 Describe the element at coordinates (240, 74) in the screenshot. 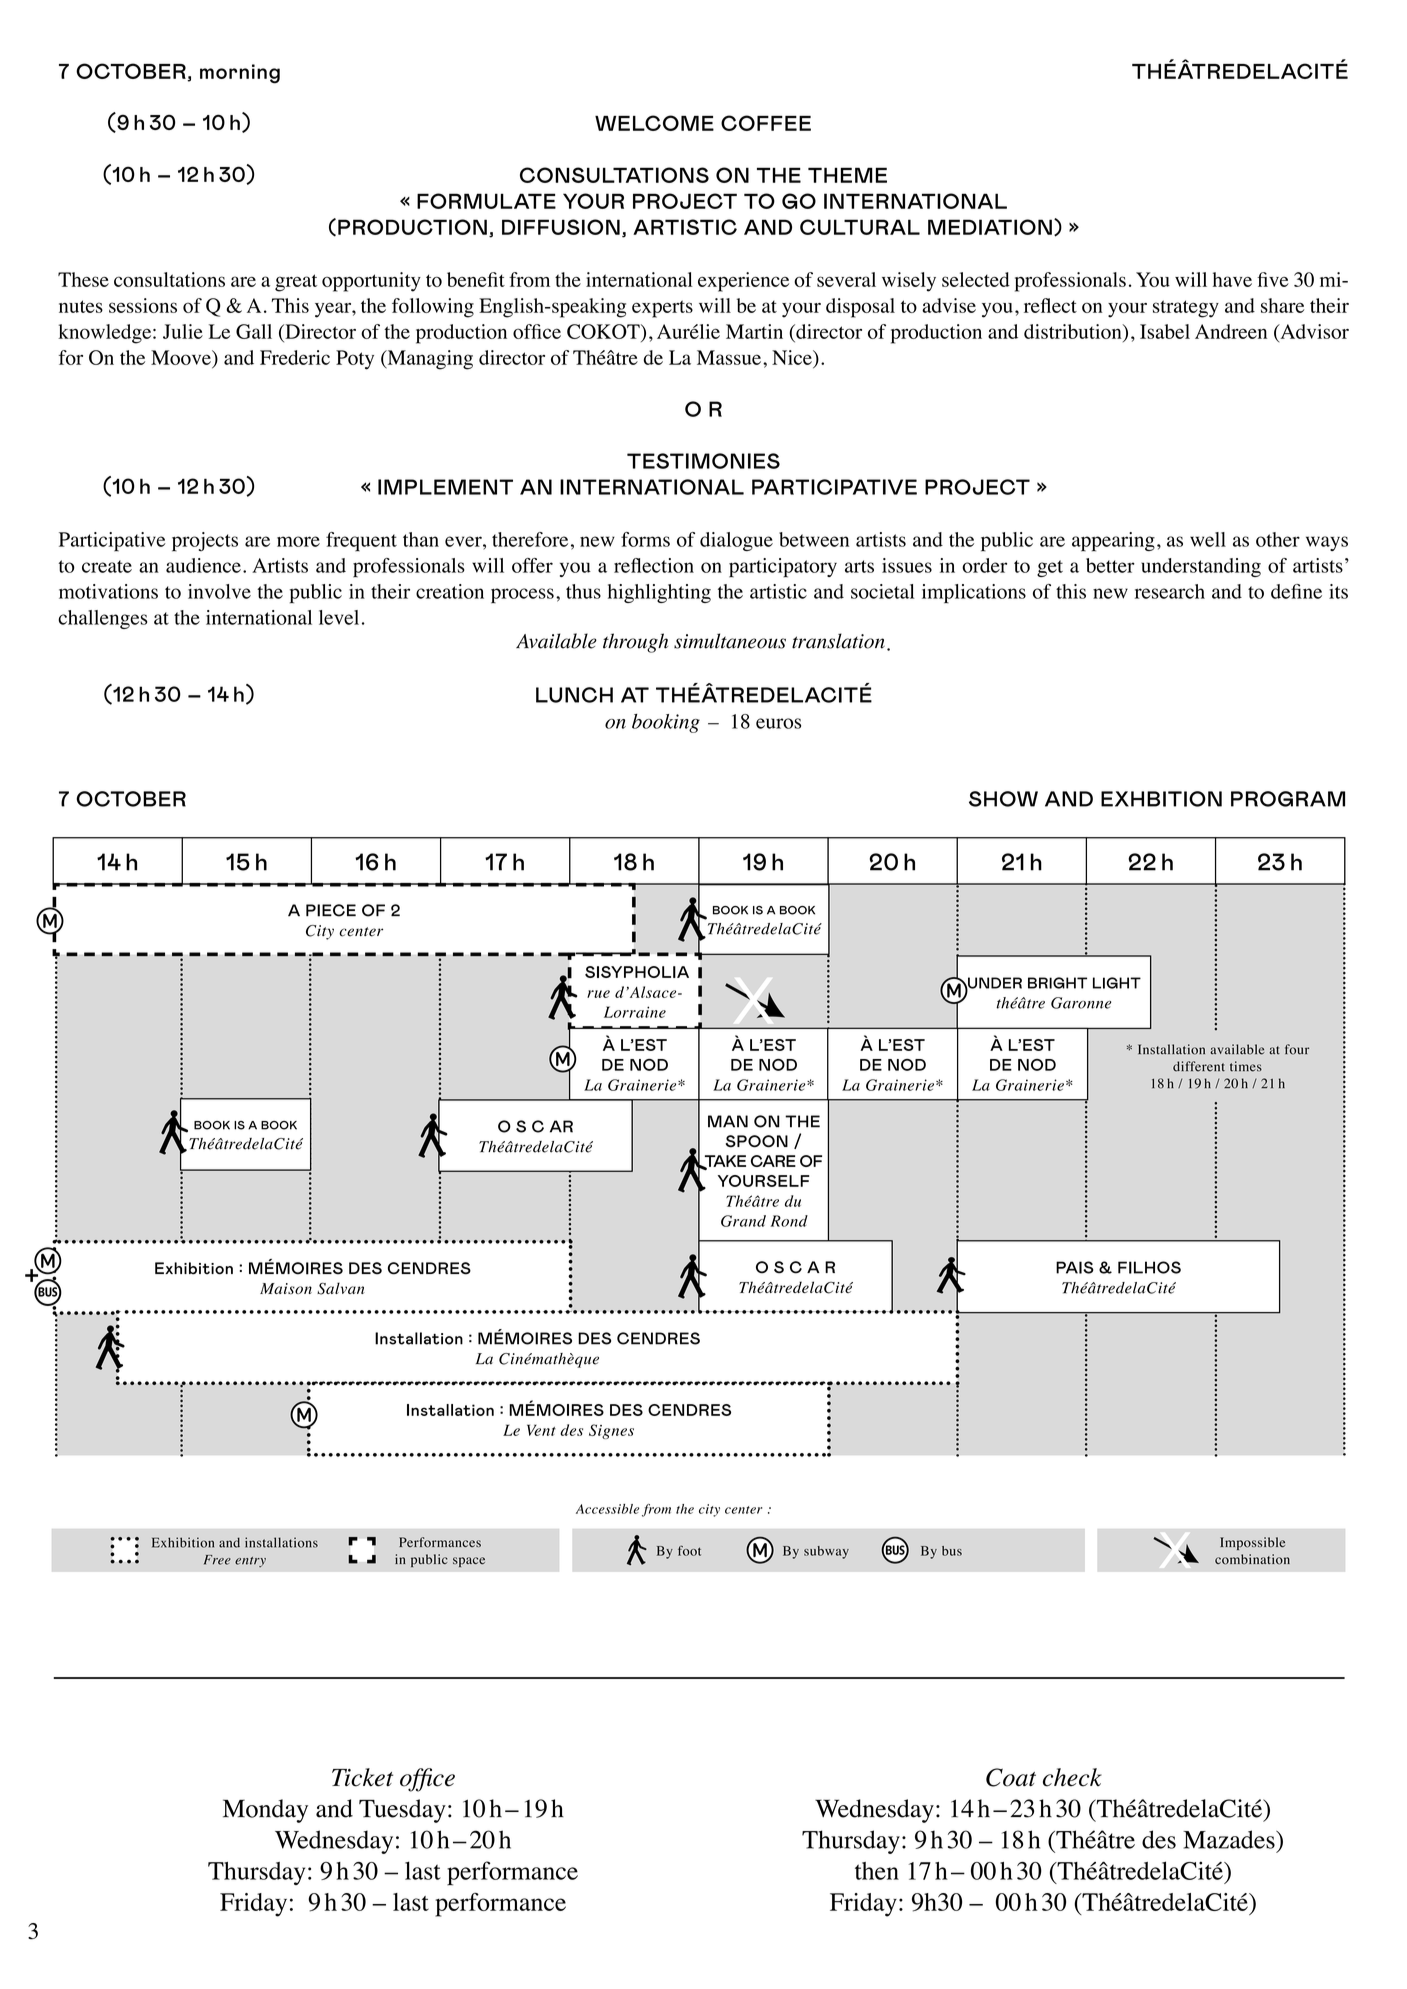

I see `morning` at that location.
